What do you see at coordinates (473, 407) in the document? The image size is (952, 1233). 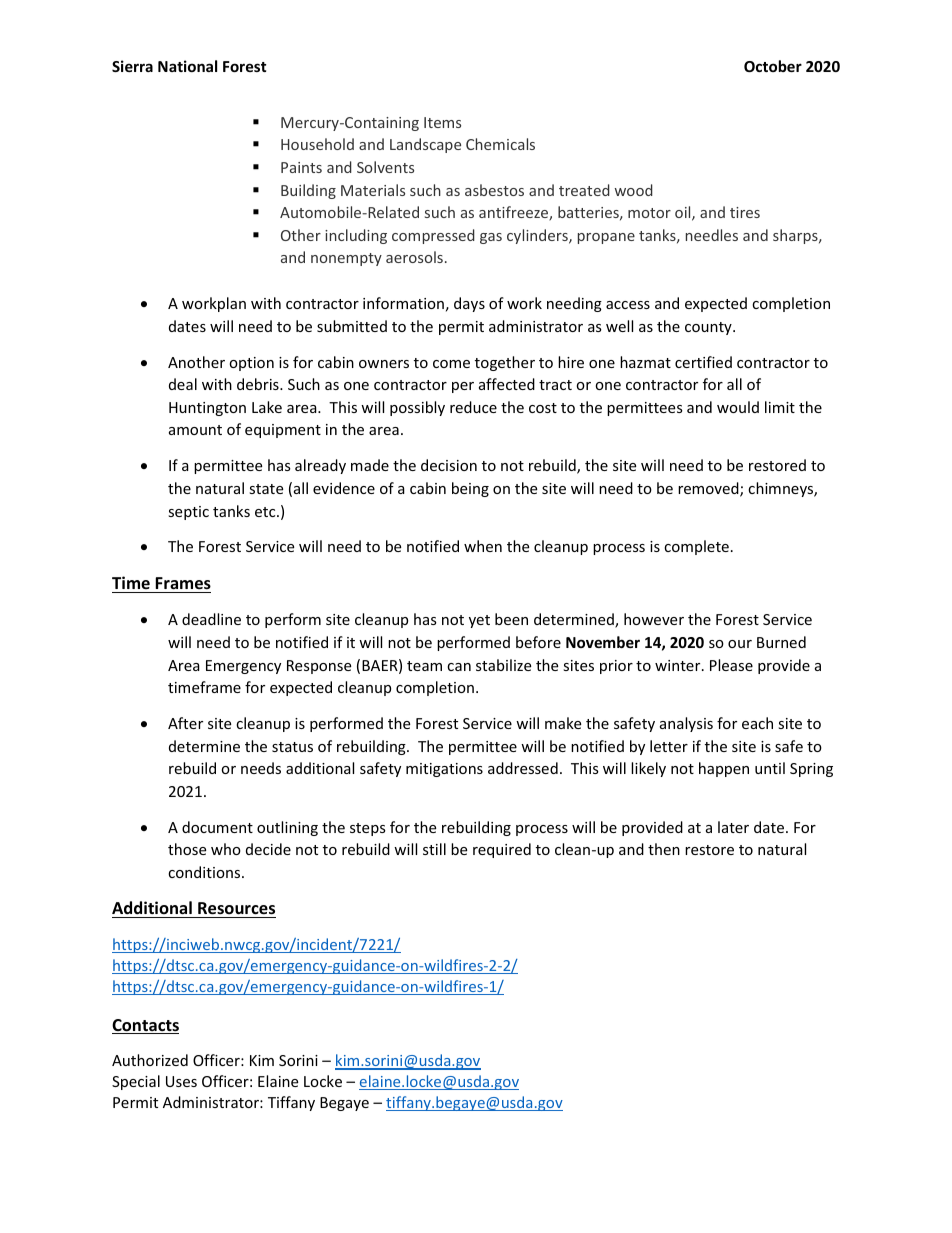 I see `reduce` at bounding box center [473, 407].
